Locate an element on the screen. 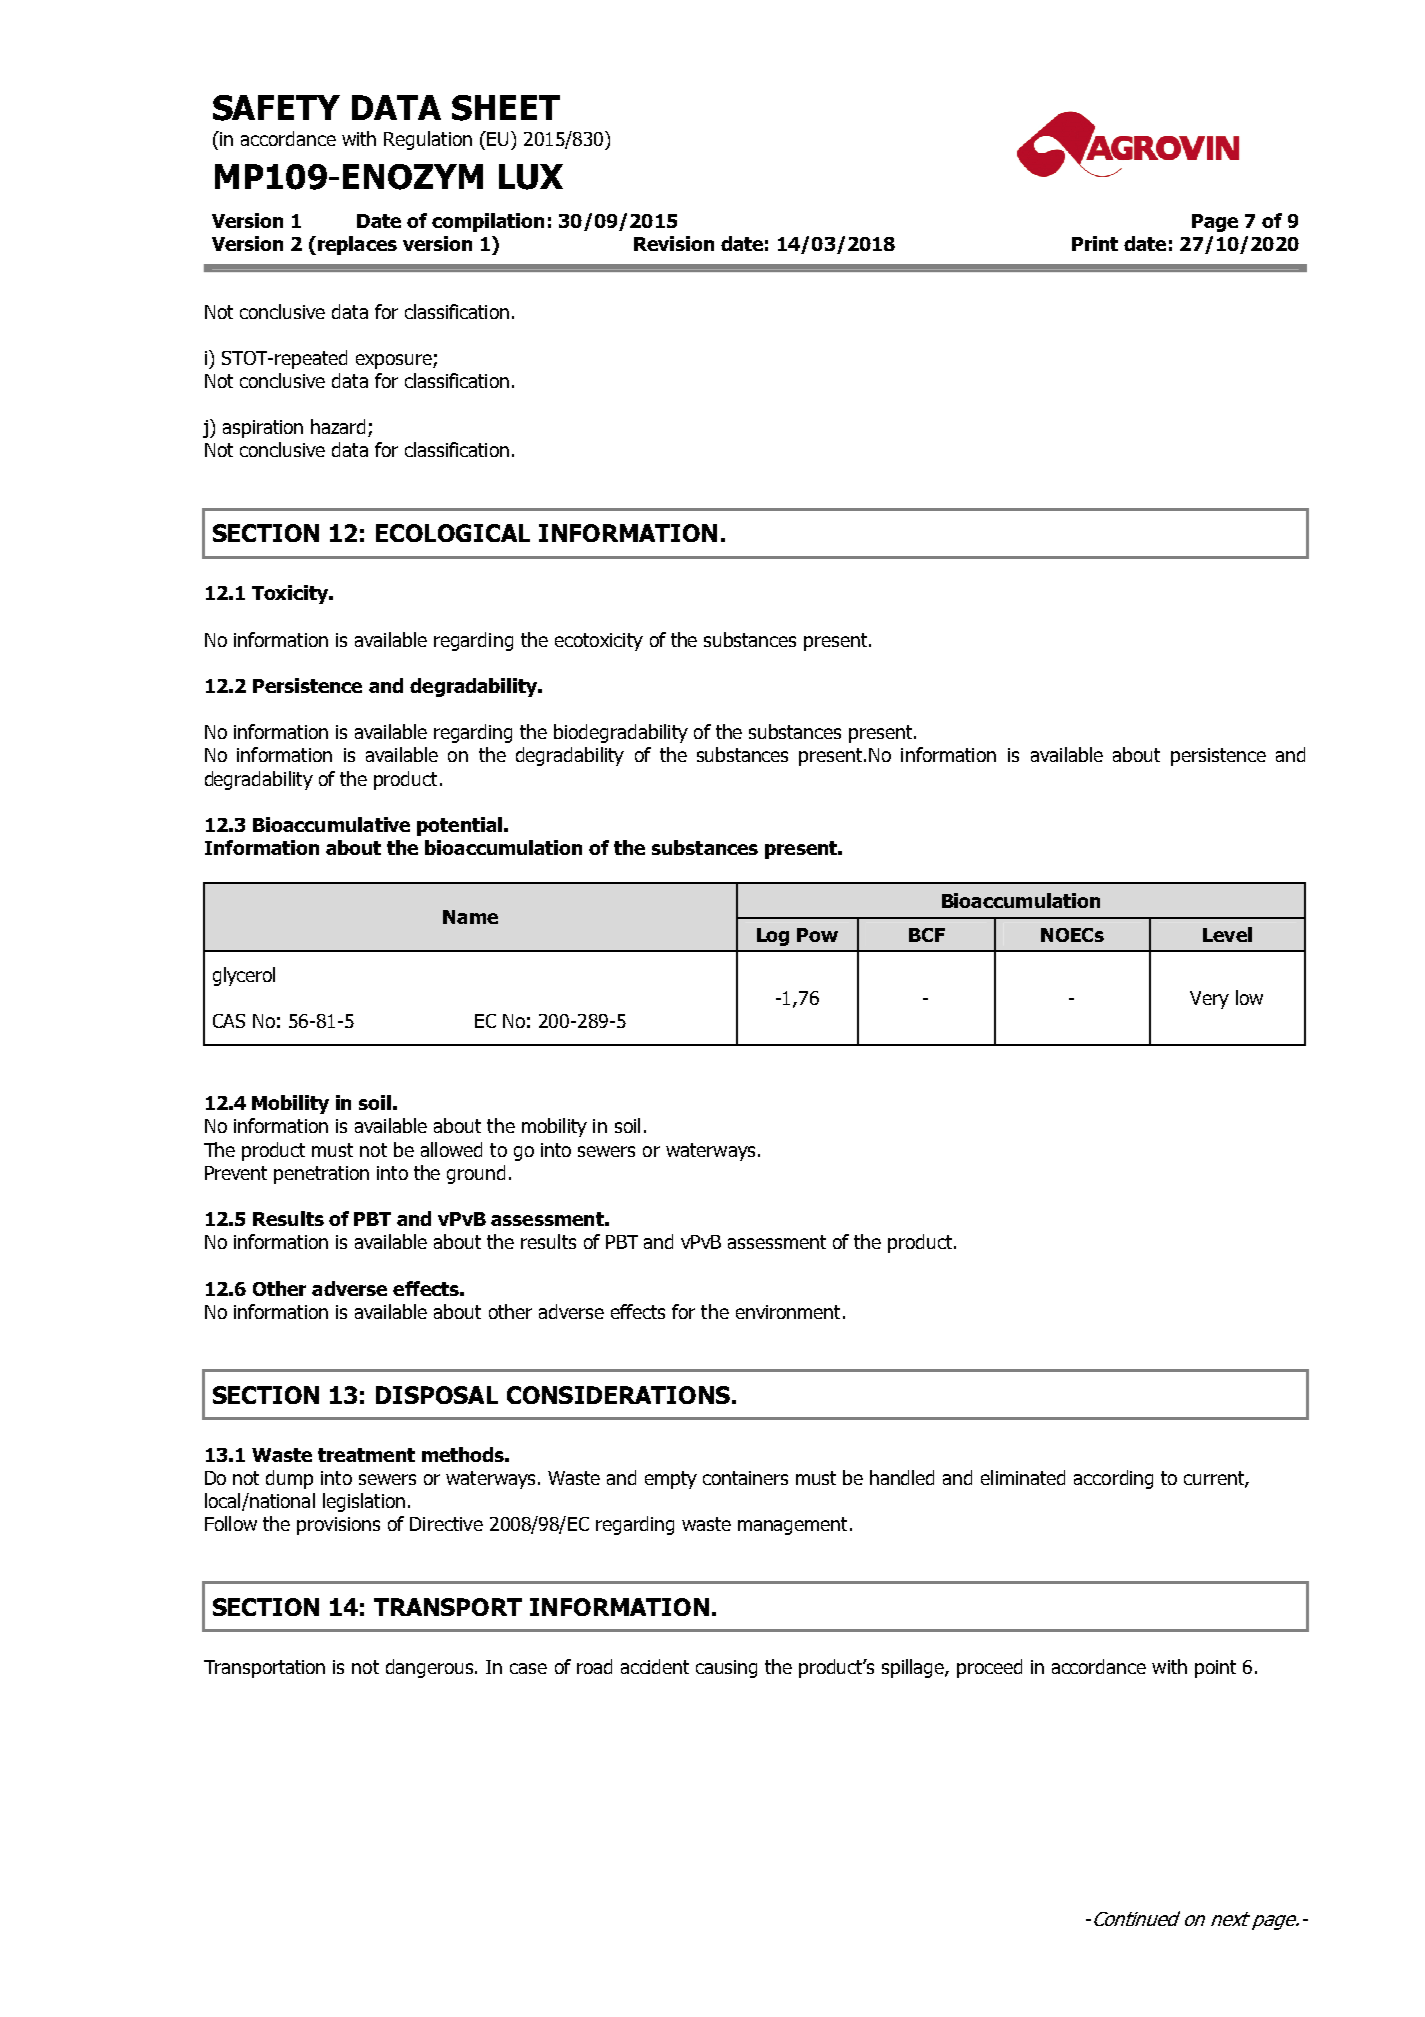 The width and height of the screenshot is (1425, 2017). Regulation is located at coordinates (428, 140).
